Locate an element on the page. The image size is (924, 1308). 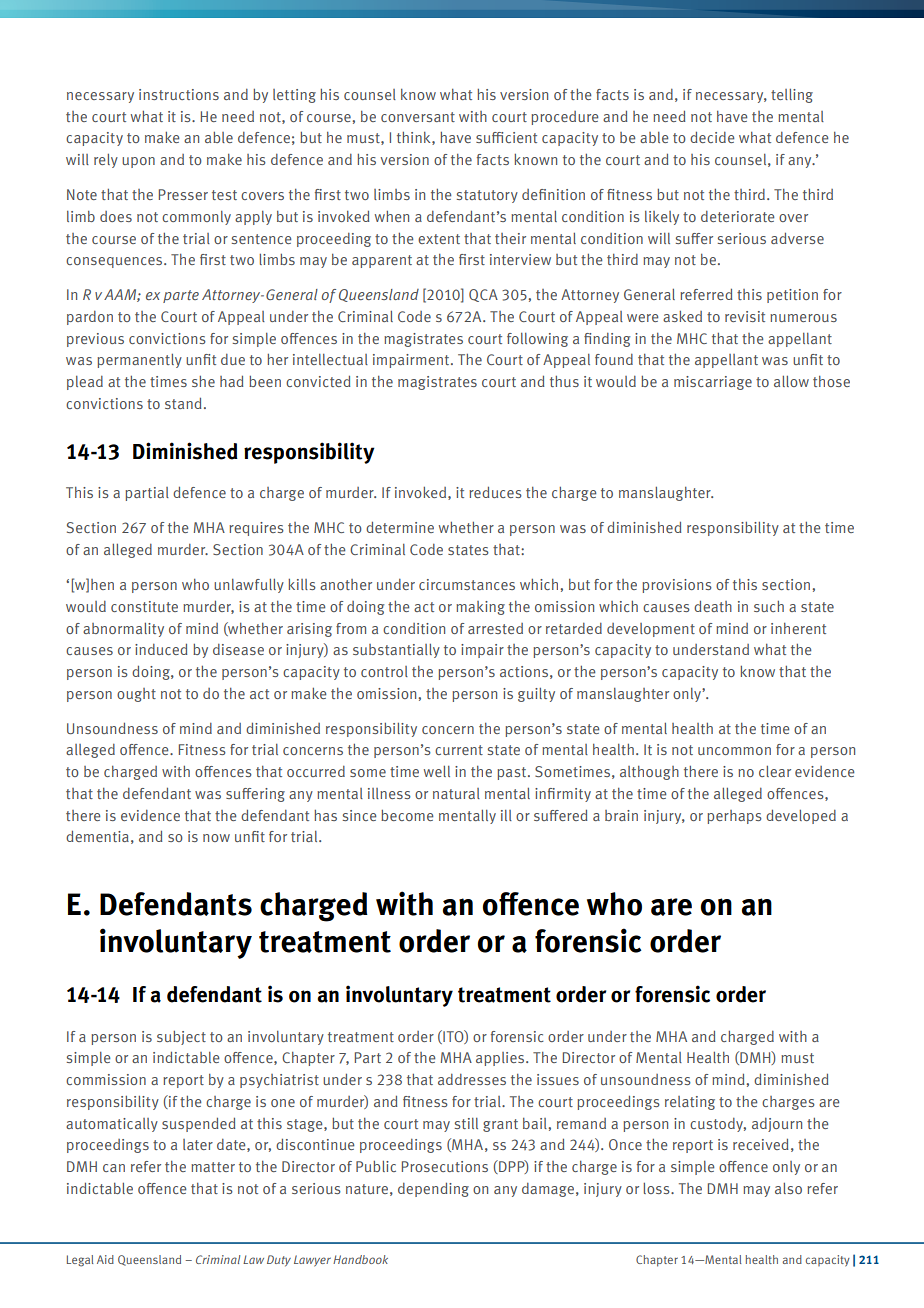
Aid is located at coordinates (105, 1259).
